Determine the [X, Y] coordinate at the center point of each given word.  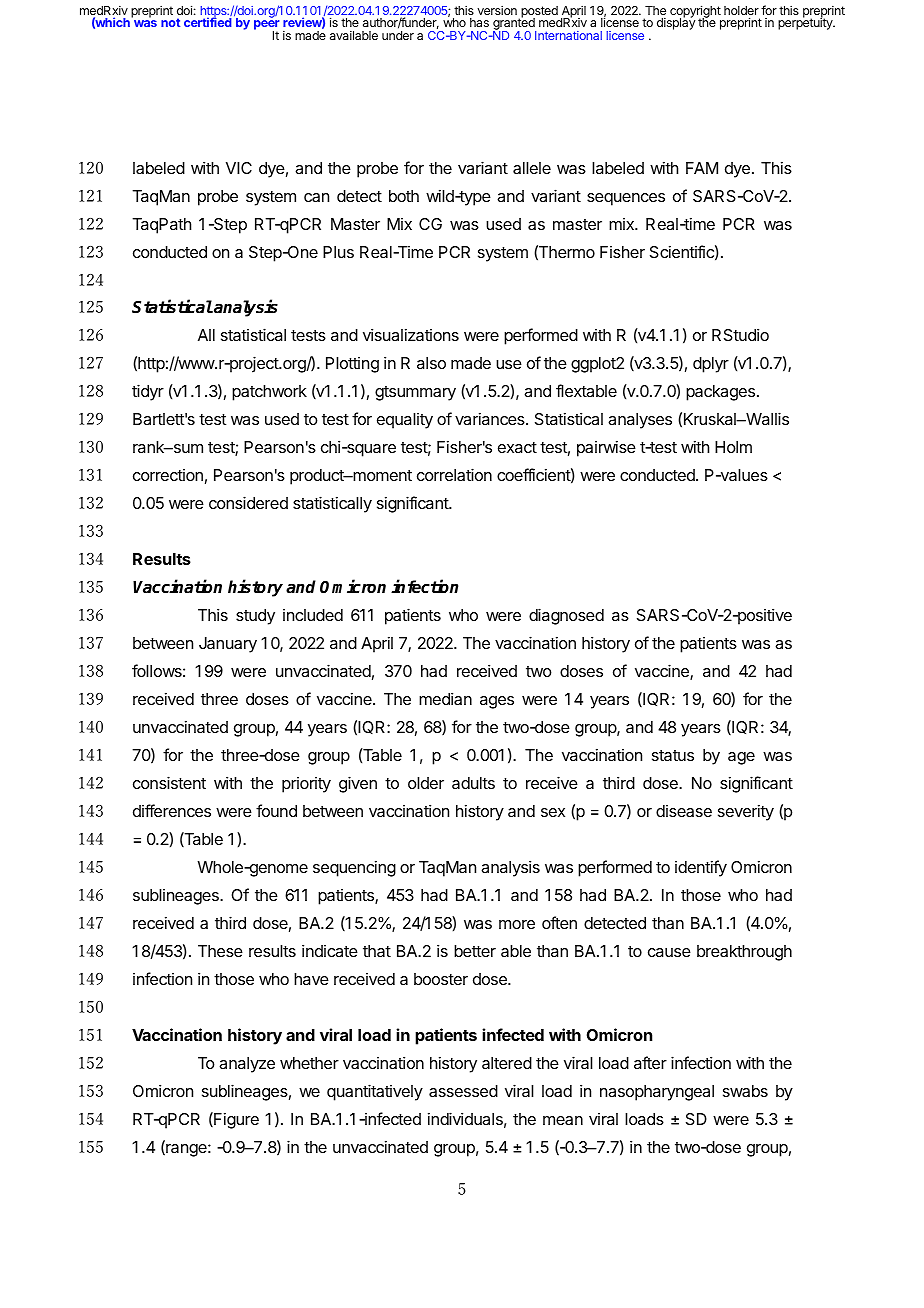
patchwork [269, 393]
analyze [247, 1065]
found [276, 810]
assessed [463, 1091]
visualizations [411, 334]
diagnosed [566, 616]
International [568, 35]
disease [684, 811]
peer [266, 26]
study [255, 617]
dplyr [711, 365]
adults [473, 783]
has [479, 22]
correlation [454, 474]
